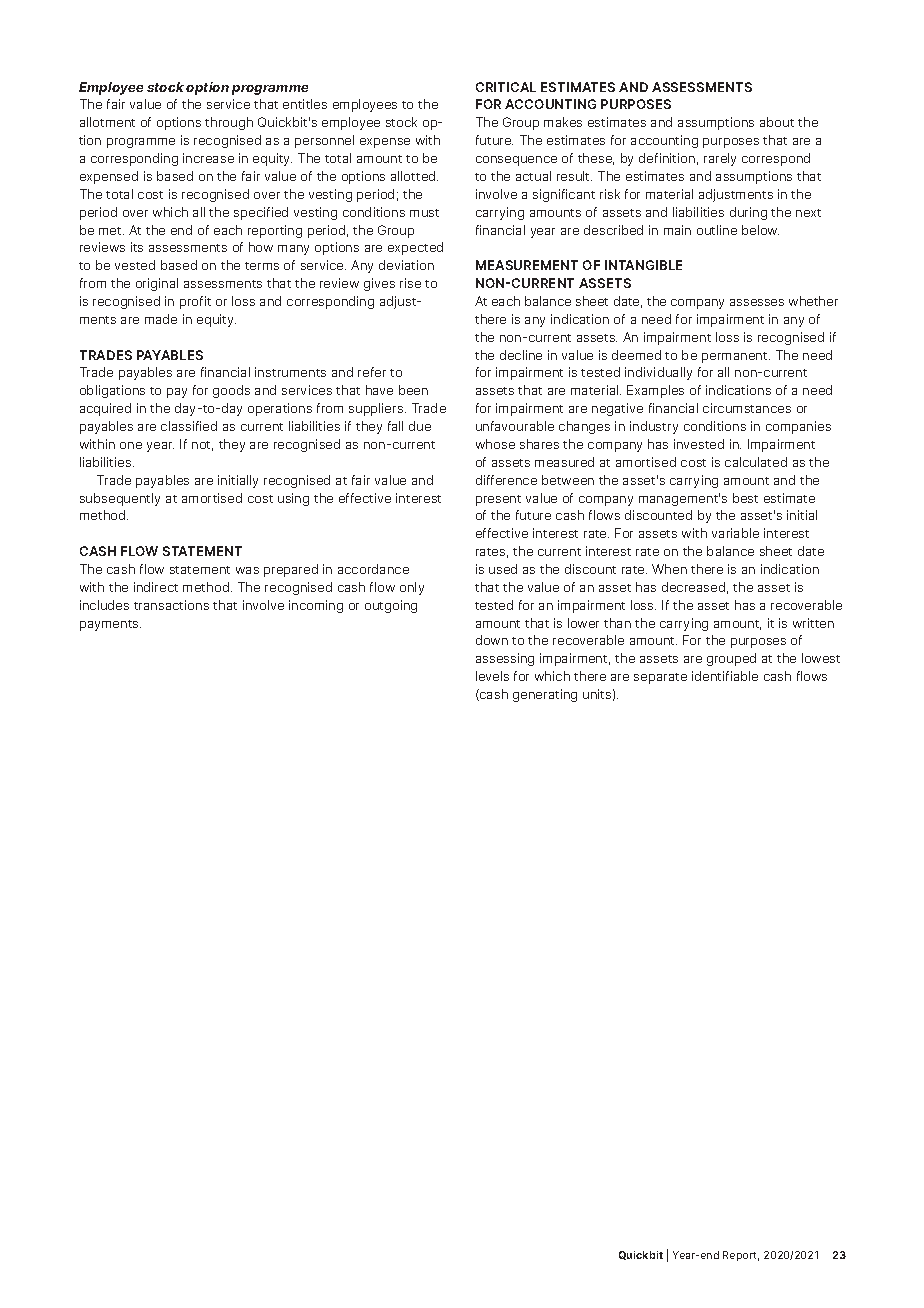  What do you see at coordinates (717, 230) in the page?
I see `outline` at bounding box center [717, 230].
